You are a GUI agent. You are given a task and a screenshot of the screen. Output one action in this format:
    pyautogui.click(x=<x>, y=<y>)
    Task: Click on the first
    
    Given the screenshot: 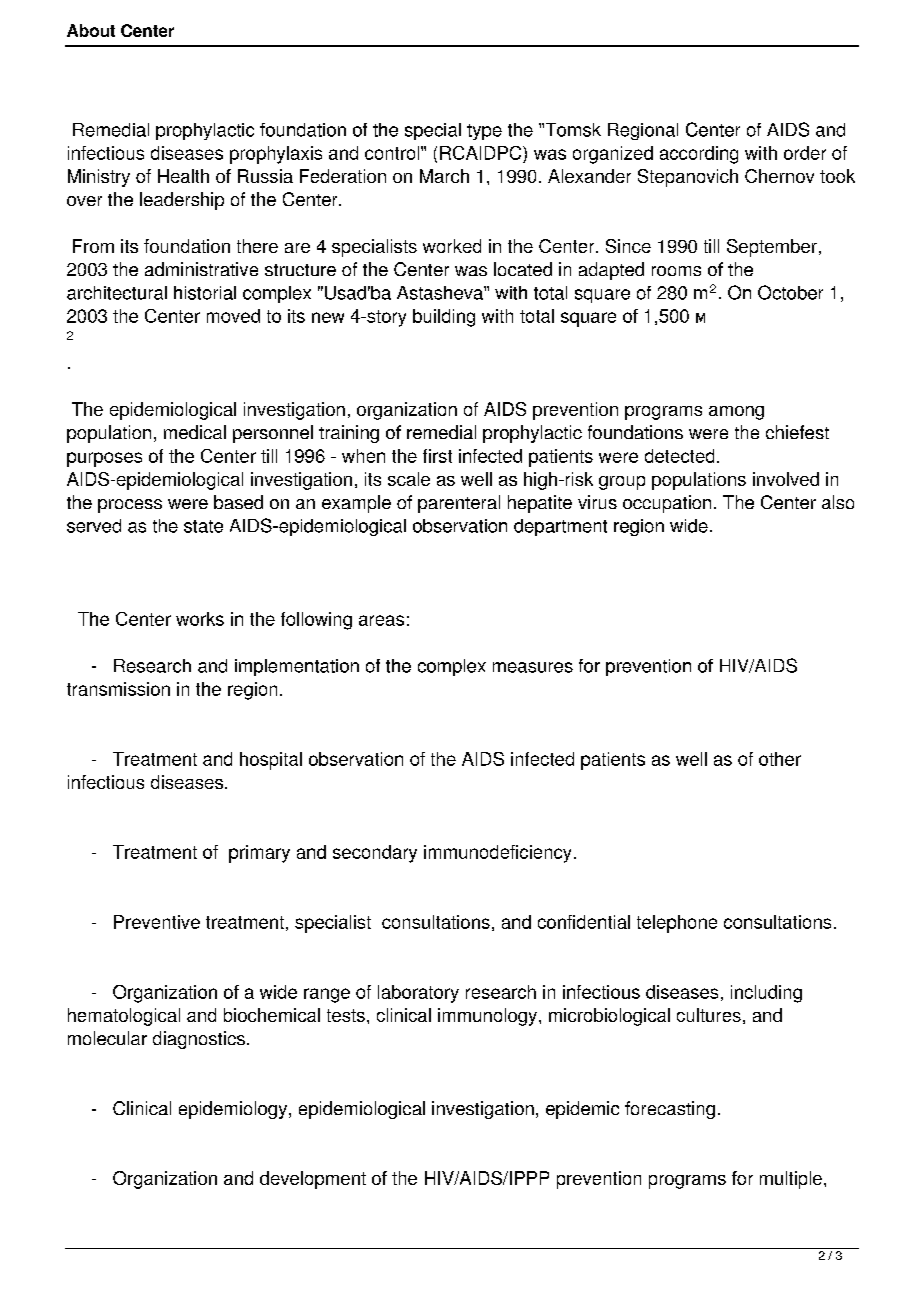 What is the action you would take?
    pyautogui.click(x=437, y=456)
